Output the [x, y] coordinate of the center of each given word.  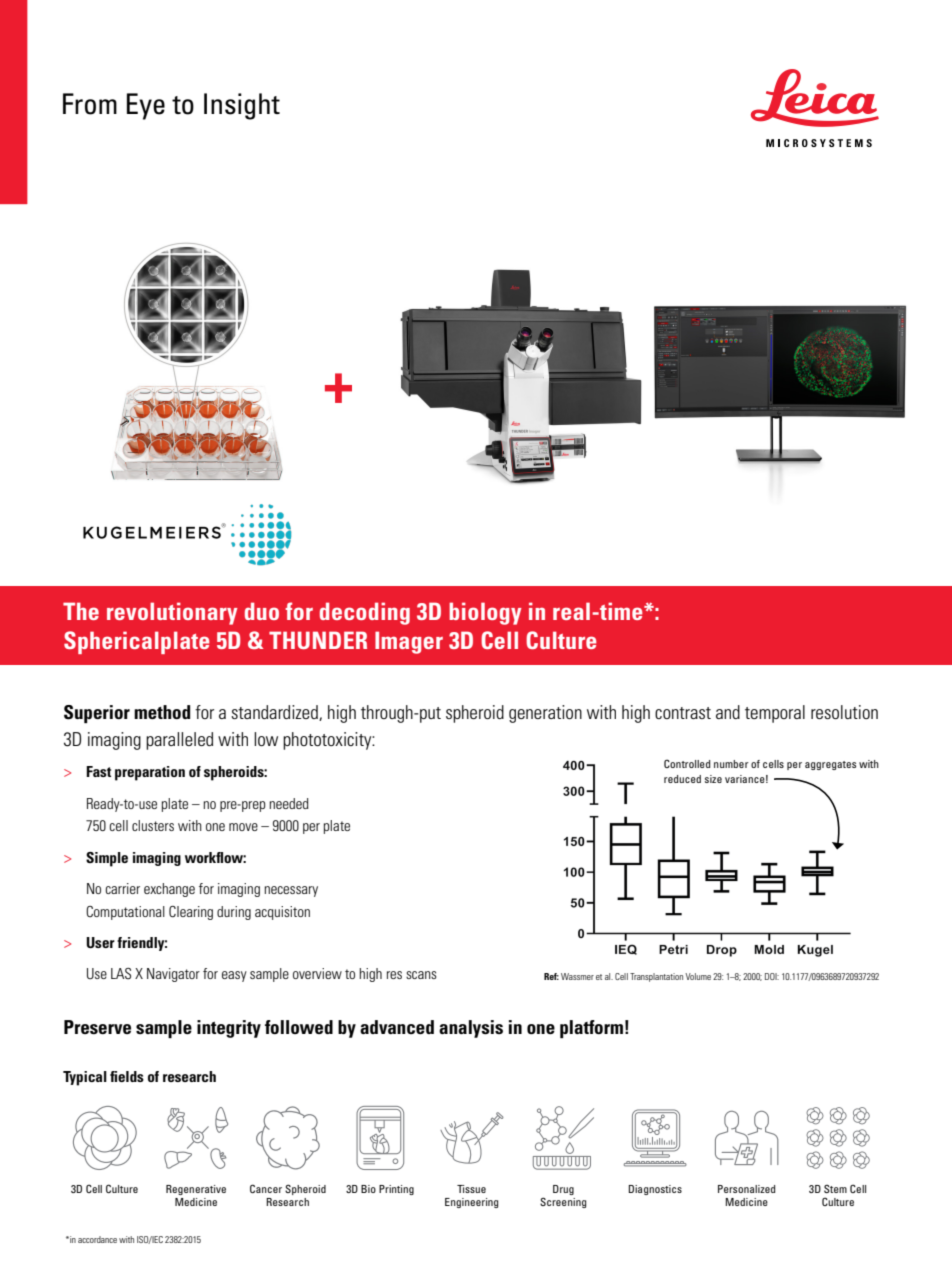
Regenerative [196, 1190]
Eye [146, 106]
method [162, 712]
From [90, 104]
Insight [242, 106]
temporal [775, 714]
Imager [409, 642]
